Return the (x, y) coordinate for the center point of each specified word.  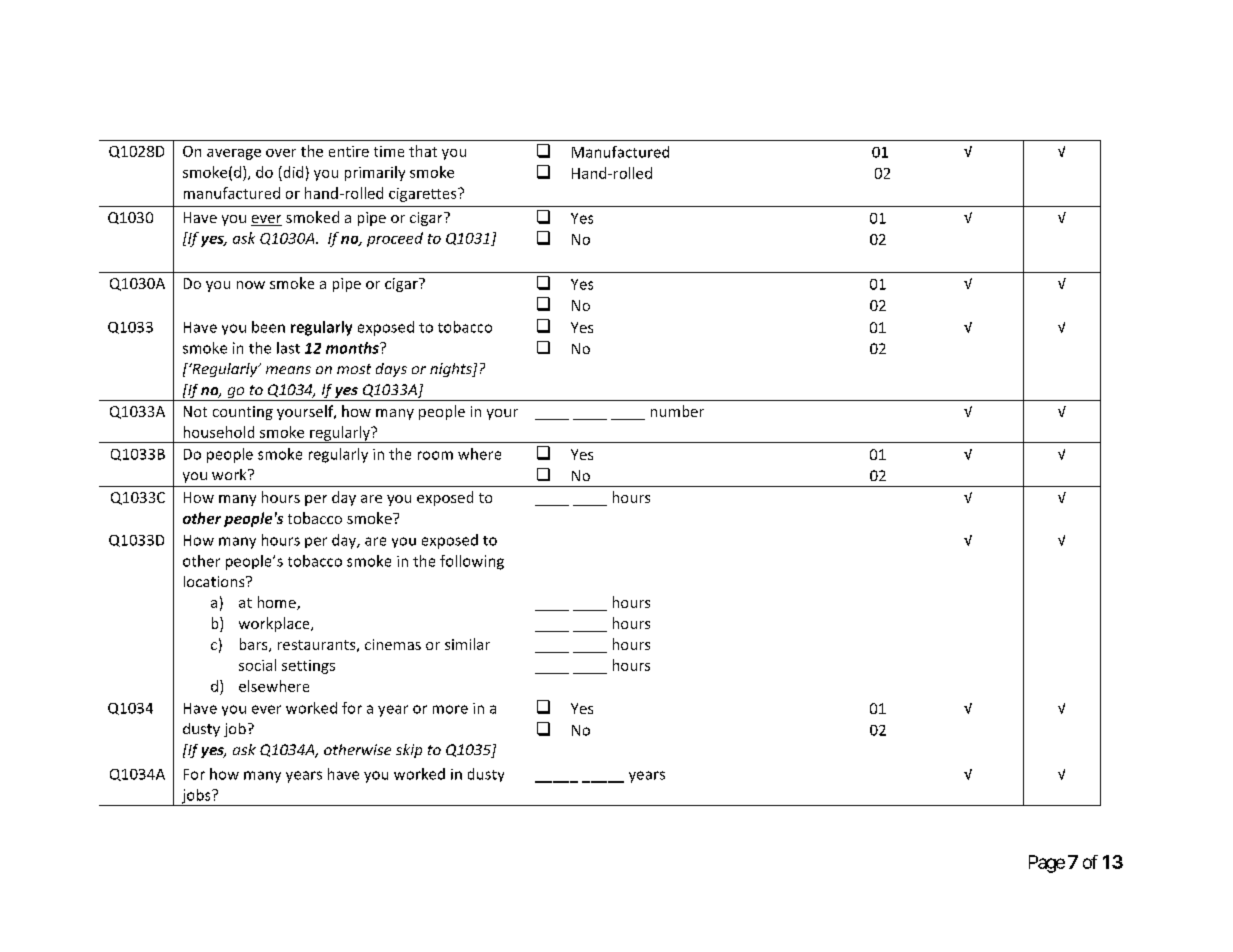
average (234, 154)
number (677, 411)
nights (452, 370)
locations (215, 581)
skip (409, 751)
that (423, 151)
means (288, 370)
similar (467, 644)
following (472, 562)
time (389, 151)
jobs (196, 797)
